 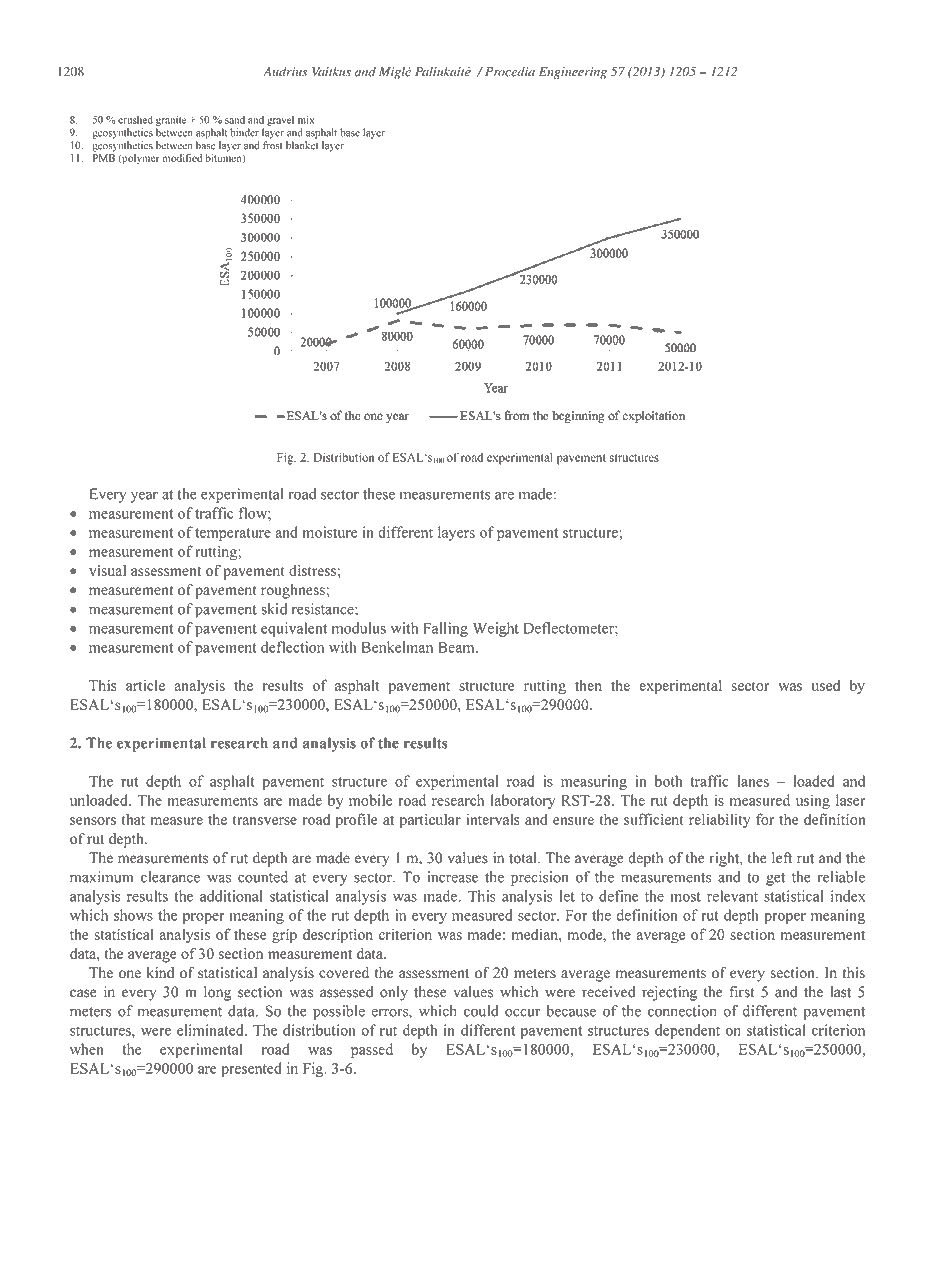 What do you see at coordinates (573, 73) in the document?
I see `Engineering` at bounding box center [573, 73].
